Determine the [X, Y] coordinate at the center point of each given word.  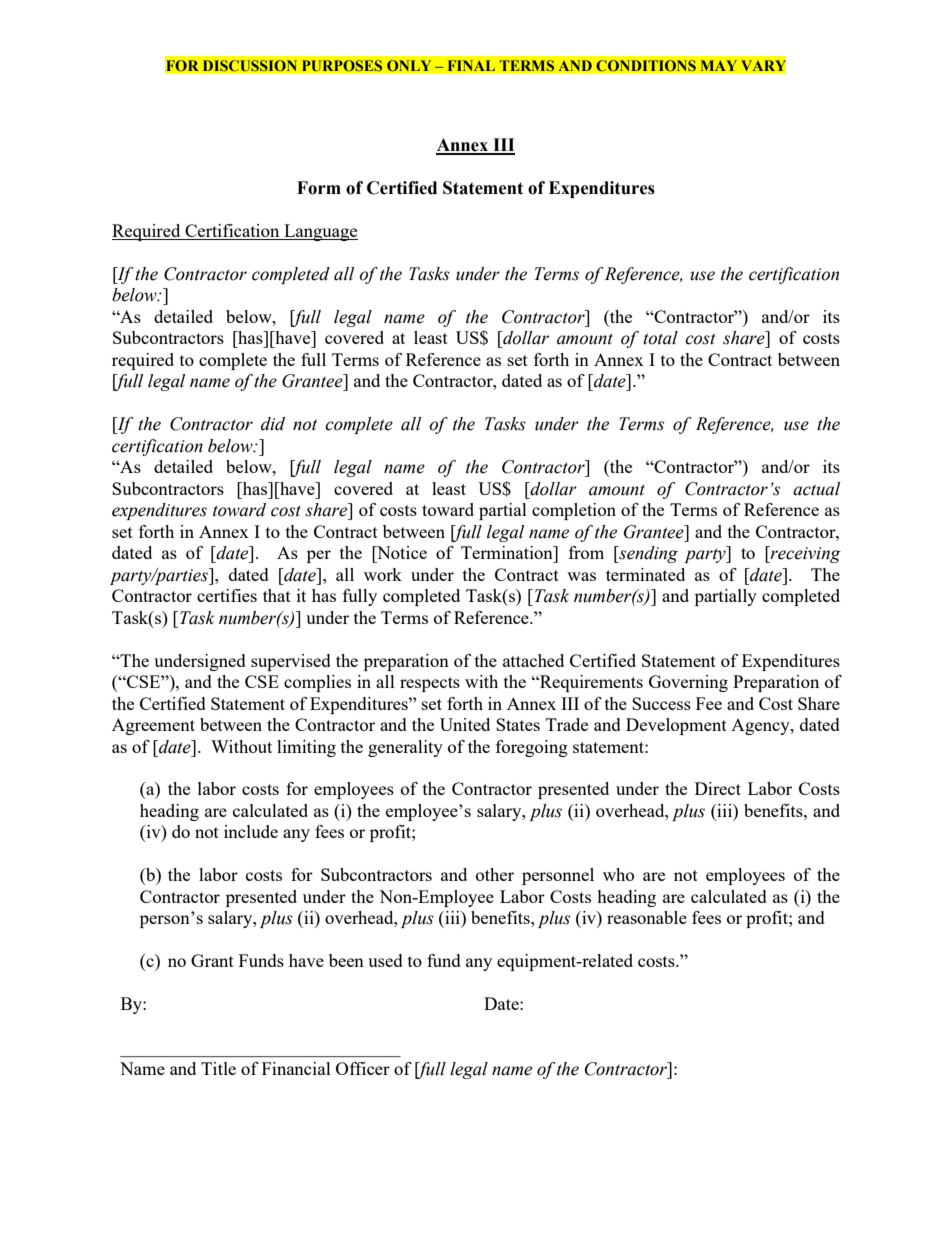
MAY [719, 65]
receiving [805, 554]
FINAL [471, 65]
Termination [508, 552]
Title [218, 1068]
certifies [227, 595]
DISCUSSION [250, 65]
